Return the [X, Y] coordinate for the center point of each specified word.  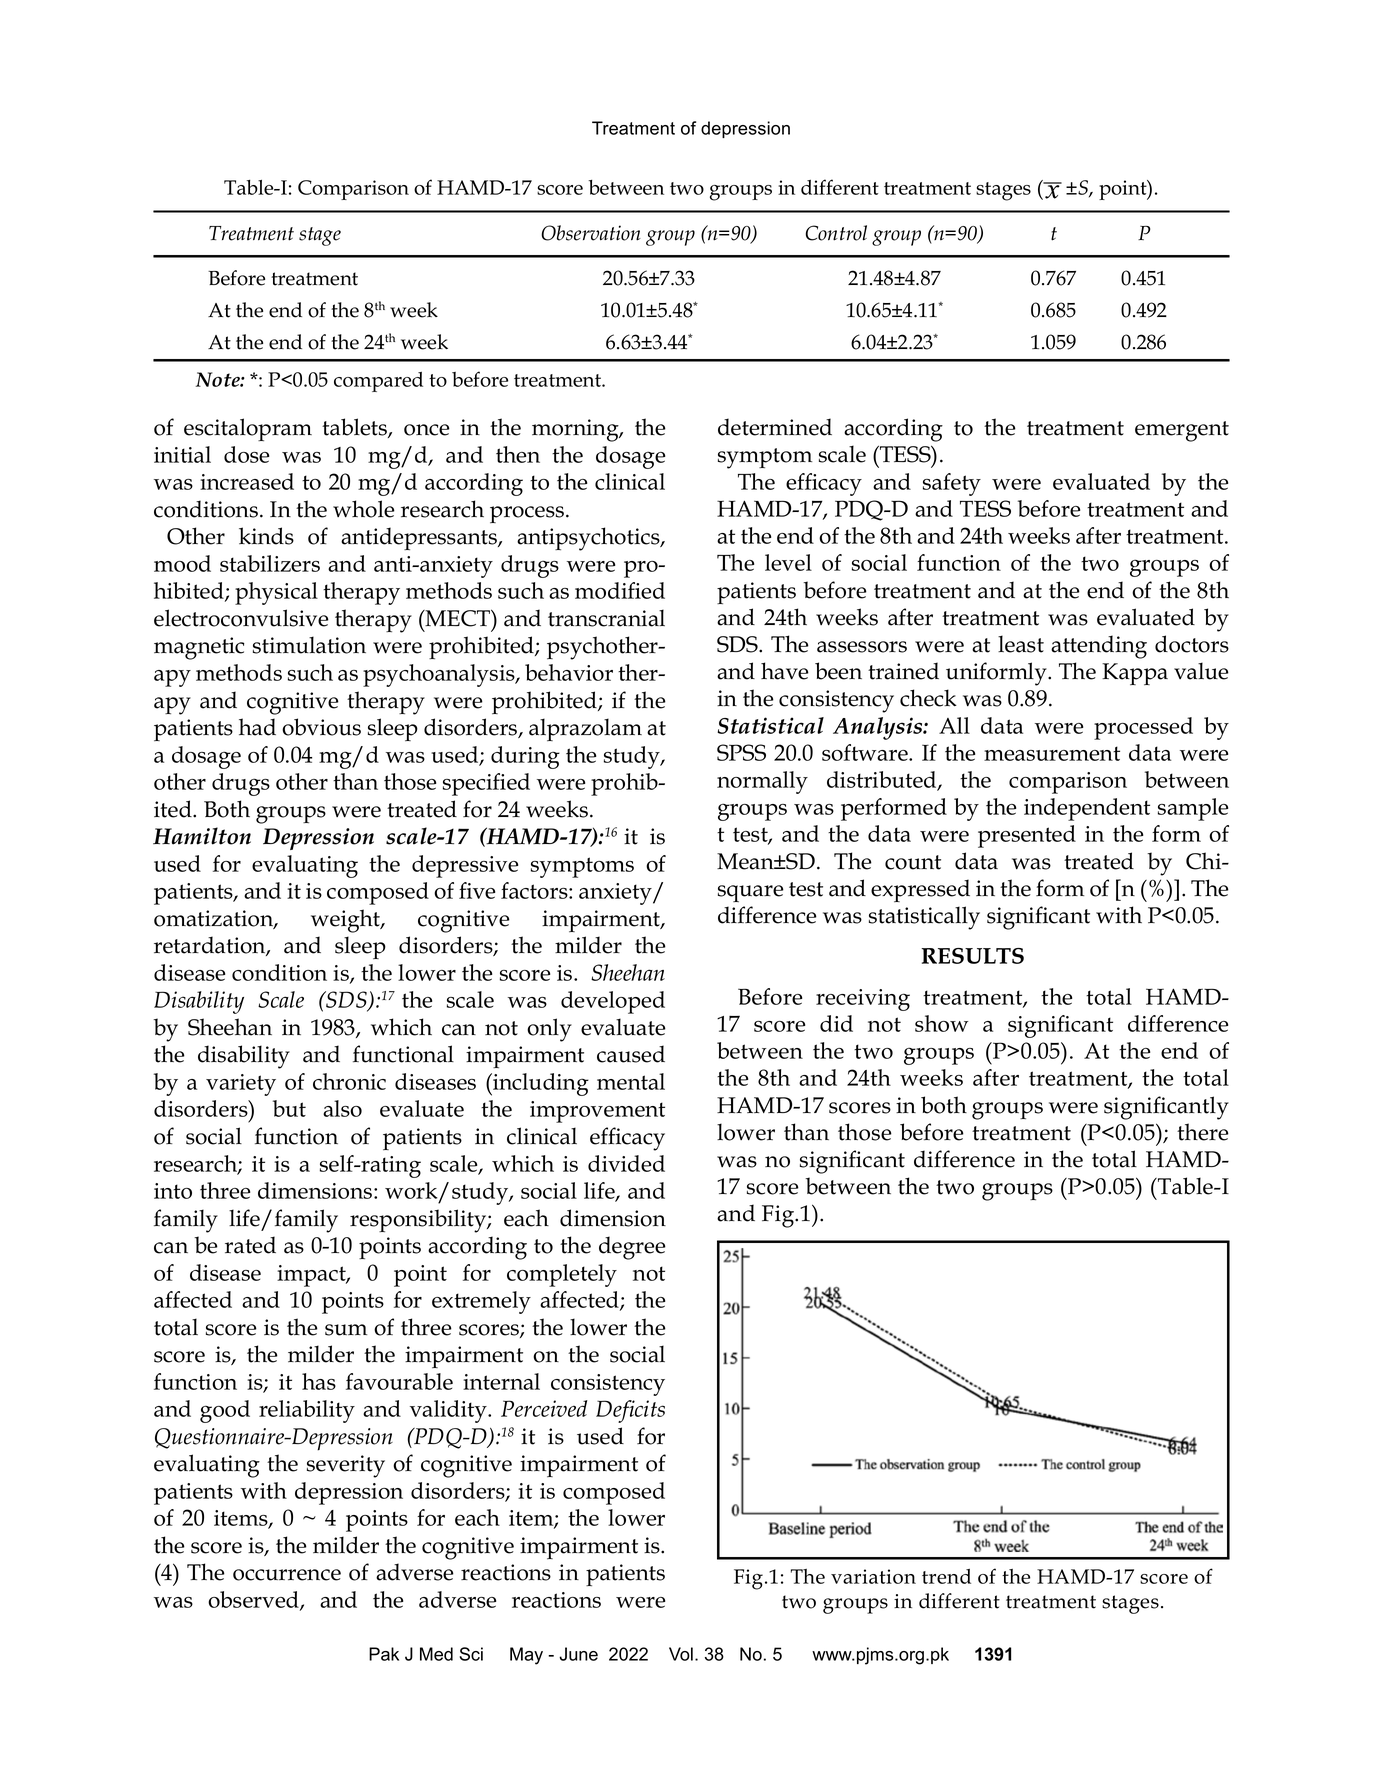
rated [250, 1245]
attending [1099, 647]
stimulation [309, 645]
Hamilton [202, 836]
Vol [681, 1654]
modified [620, 590]
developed [613, 1002]
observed [254, 1600]
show [941, 1023]
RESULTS [972, 956]
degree [632, 1248]
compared [378, 382]
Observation [591, 233]
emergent [1182, 431]
